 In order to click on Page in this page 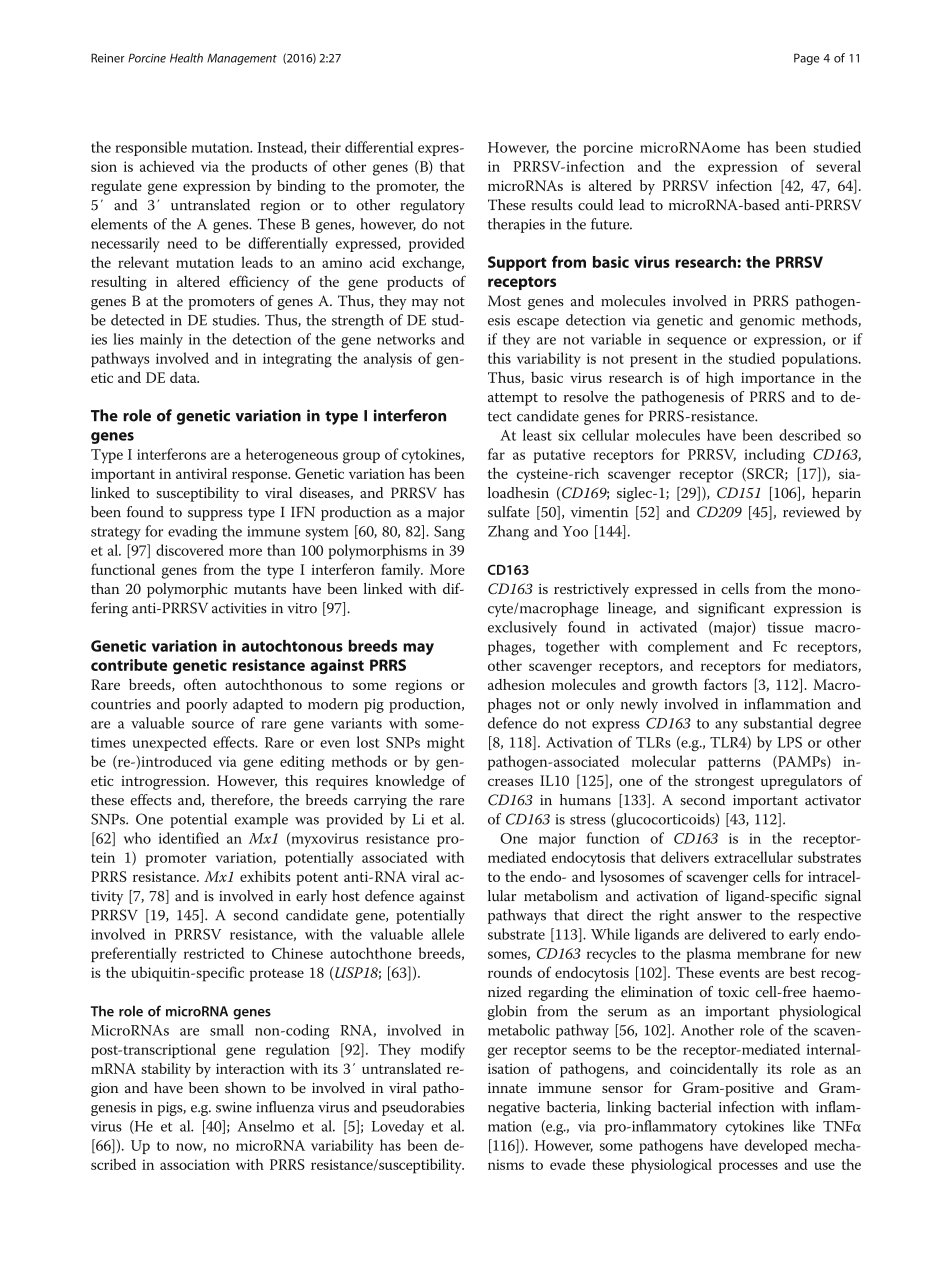, I will do `click(806, 59)`.
